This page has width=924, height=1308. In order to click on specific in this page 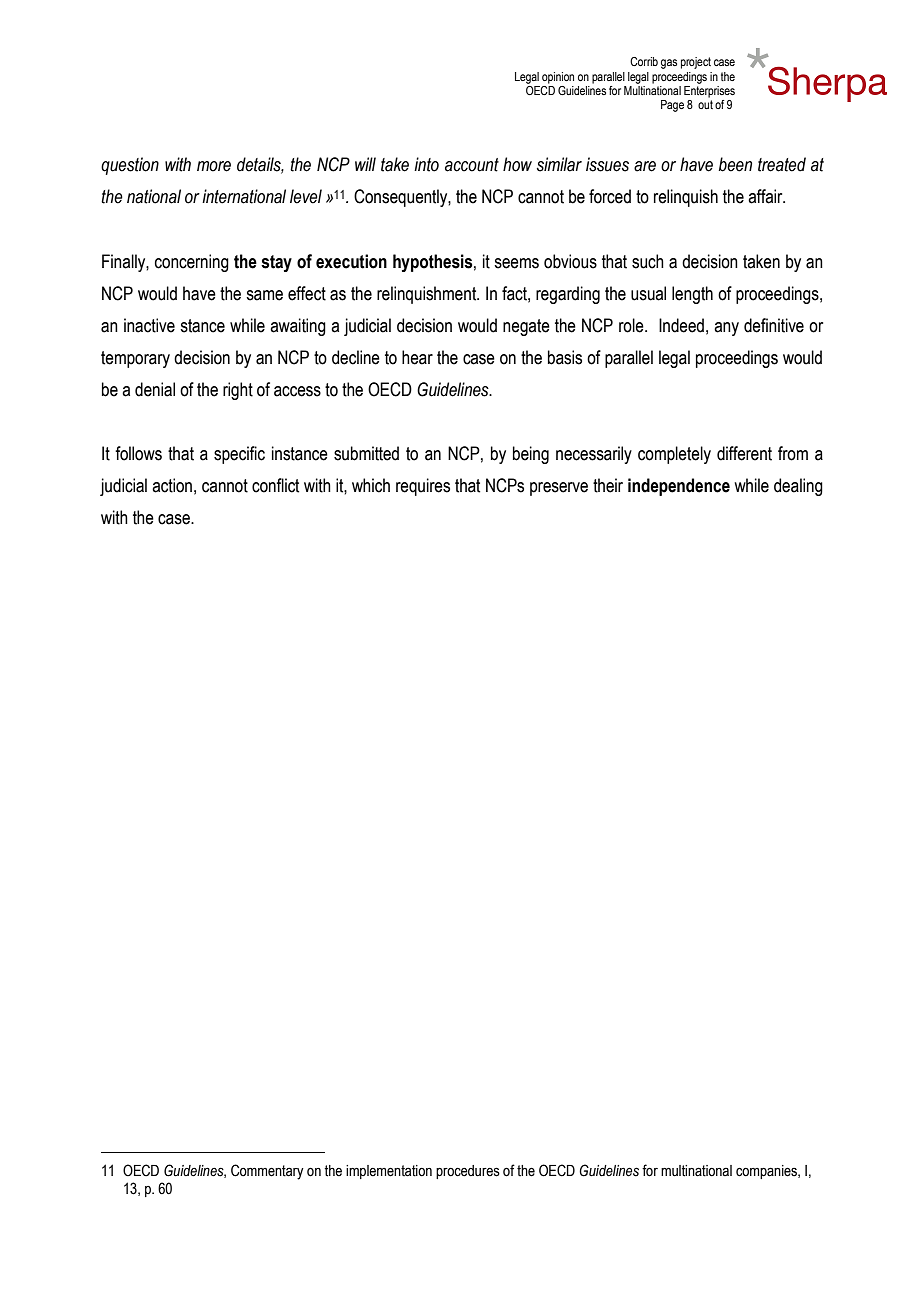, I will do `click(239, 455)`.
